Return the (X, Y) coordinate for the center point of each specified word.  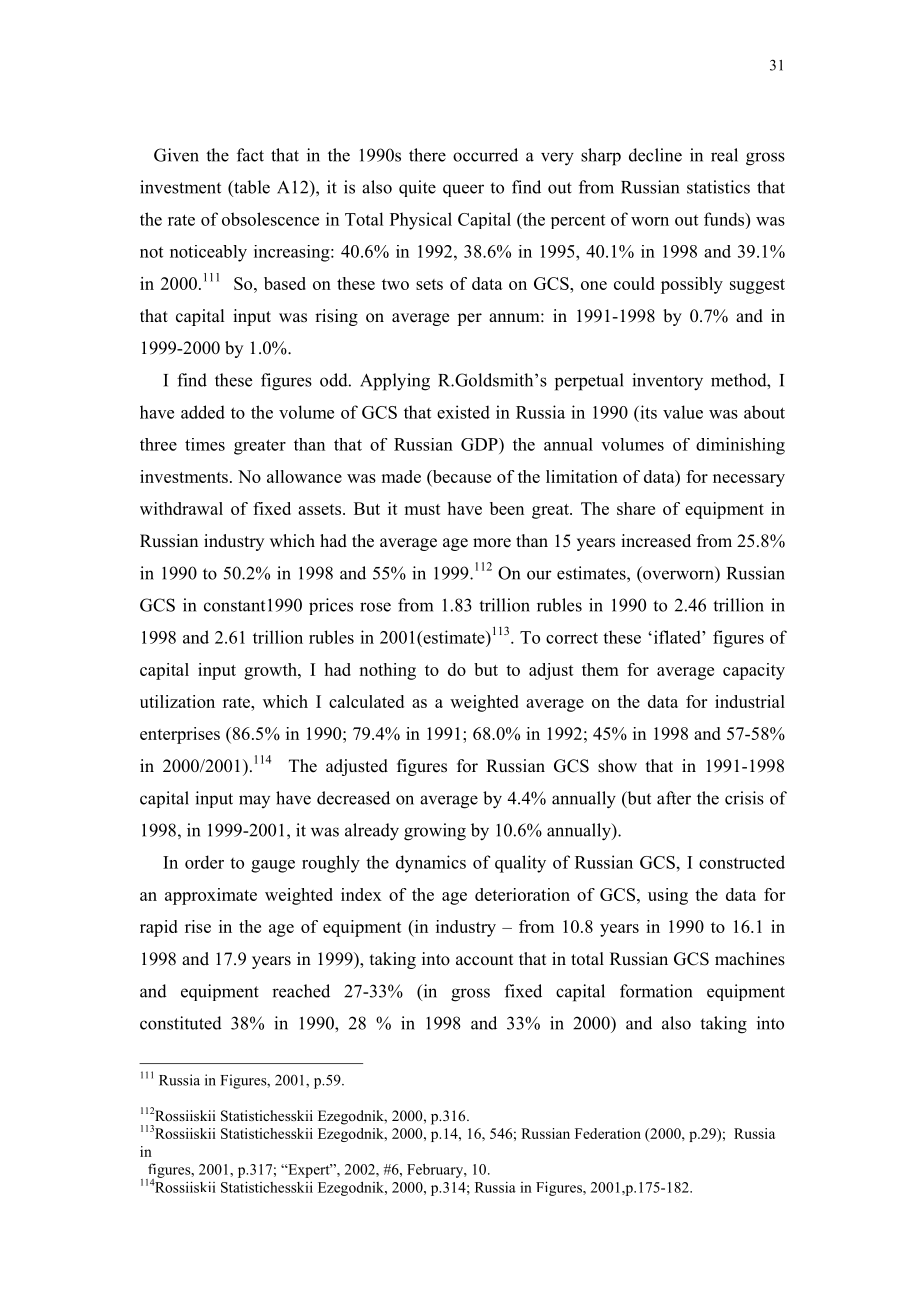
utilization (177, 701)
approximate (211, 896)
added (203, 412)
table (251, 187)
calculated (366, 701)
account (484, 960)
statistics (718, 187)
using (668, 896)
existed (463, 412)
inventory (667, 382)
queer (463, 190)
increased (656, 541)
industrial (750, 701)
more (492, 543)
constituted (181, 1023)
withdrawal (181, 508)
